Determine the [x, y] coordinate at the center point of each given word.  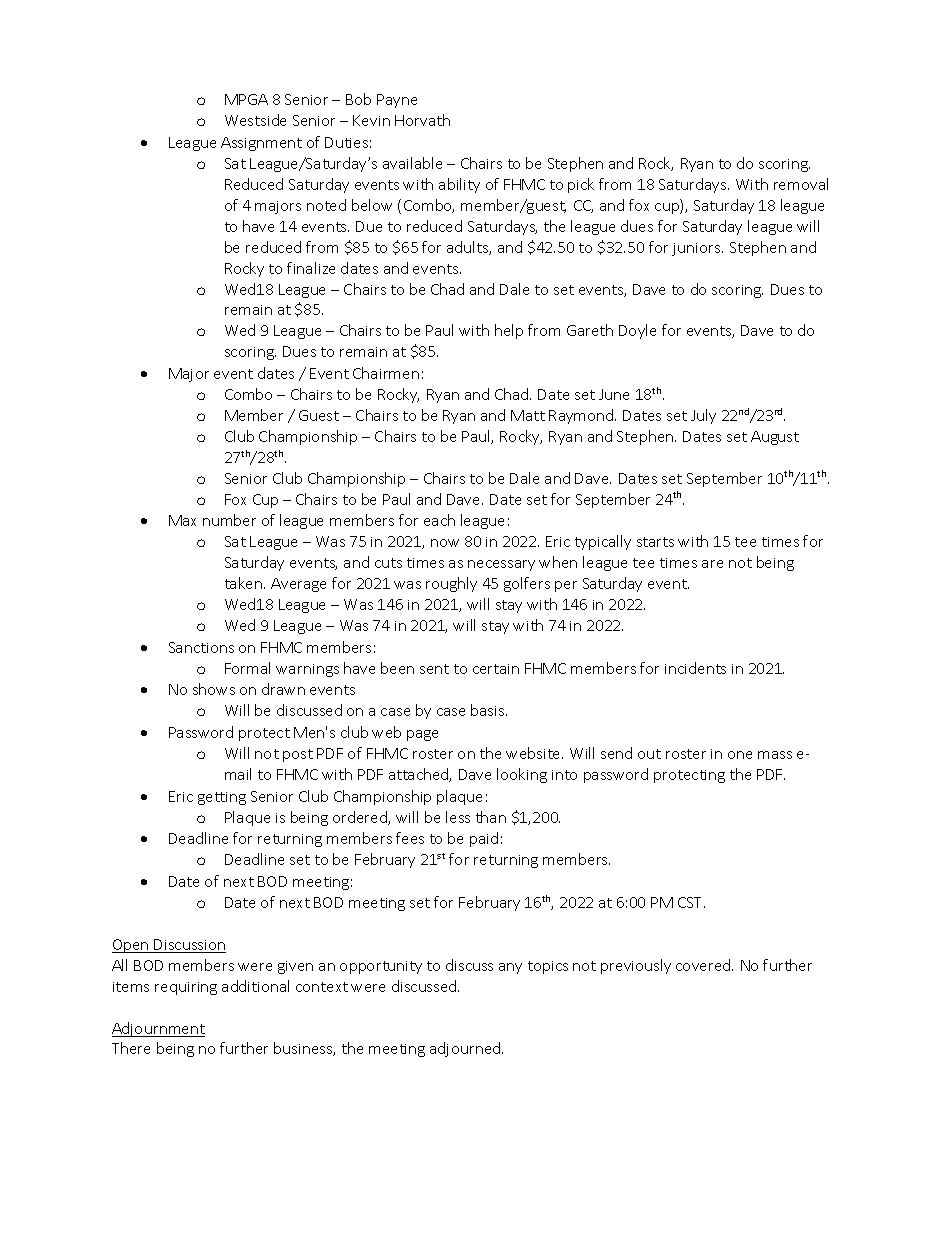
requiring [186, 988]
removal [801, 184]
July [703, 416]
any [510, 968]
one [740, 755]
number [229, 520]
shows [214, 689]
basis [489, 710]
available [412, 163]
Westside [255, 120]
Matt [528, 415]
